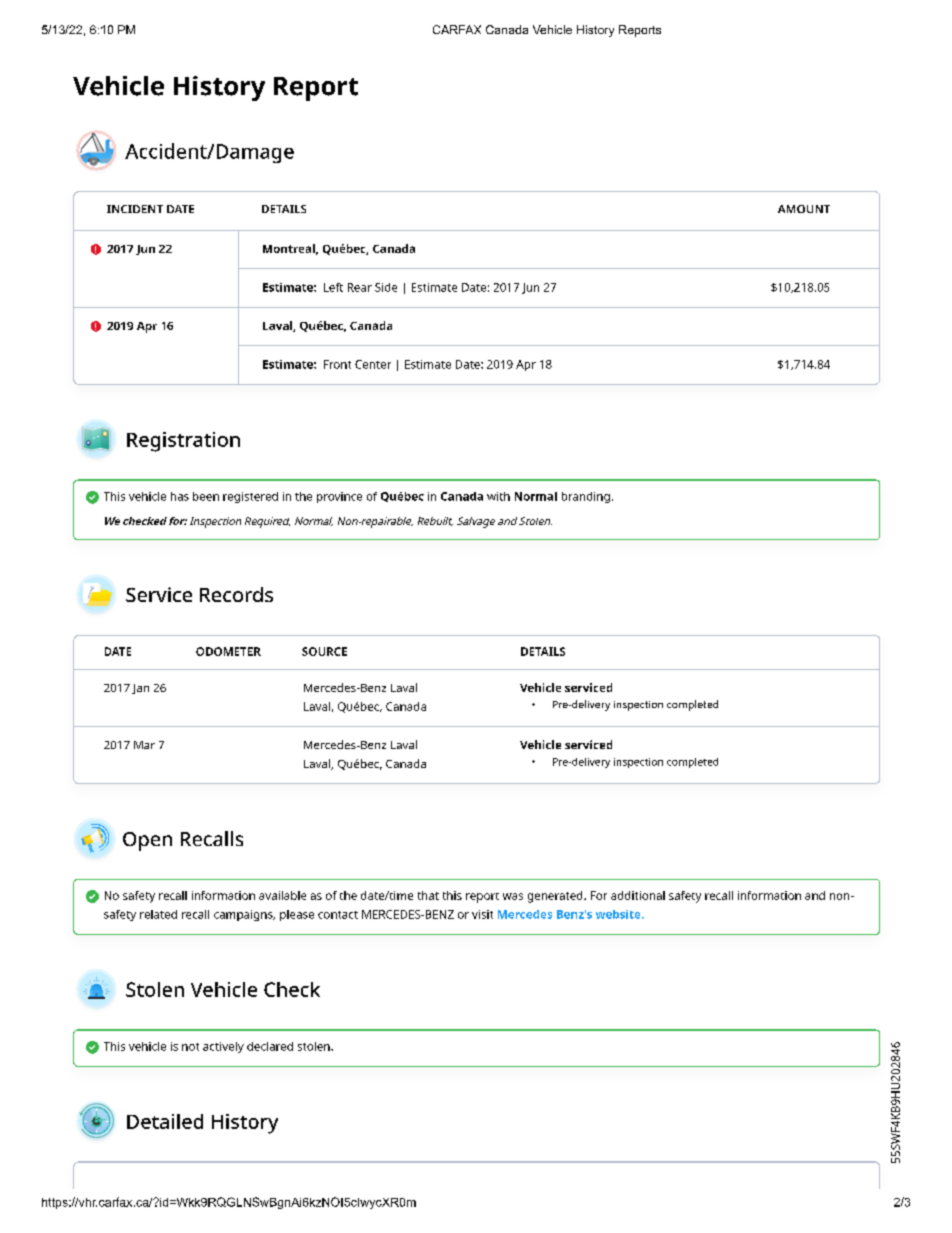  What do you see at coordinates (165, 1121) in the document?
I see `Detailed` at bounding box center [165, 1121].
